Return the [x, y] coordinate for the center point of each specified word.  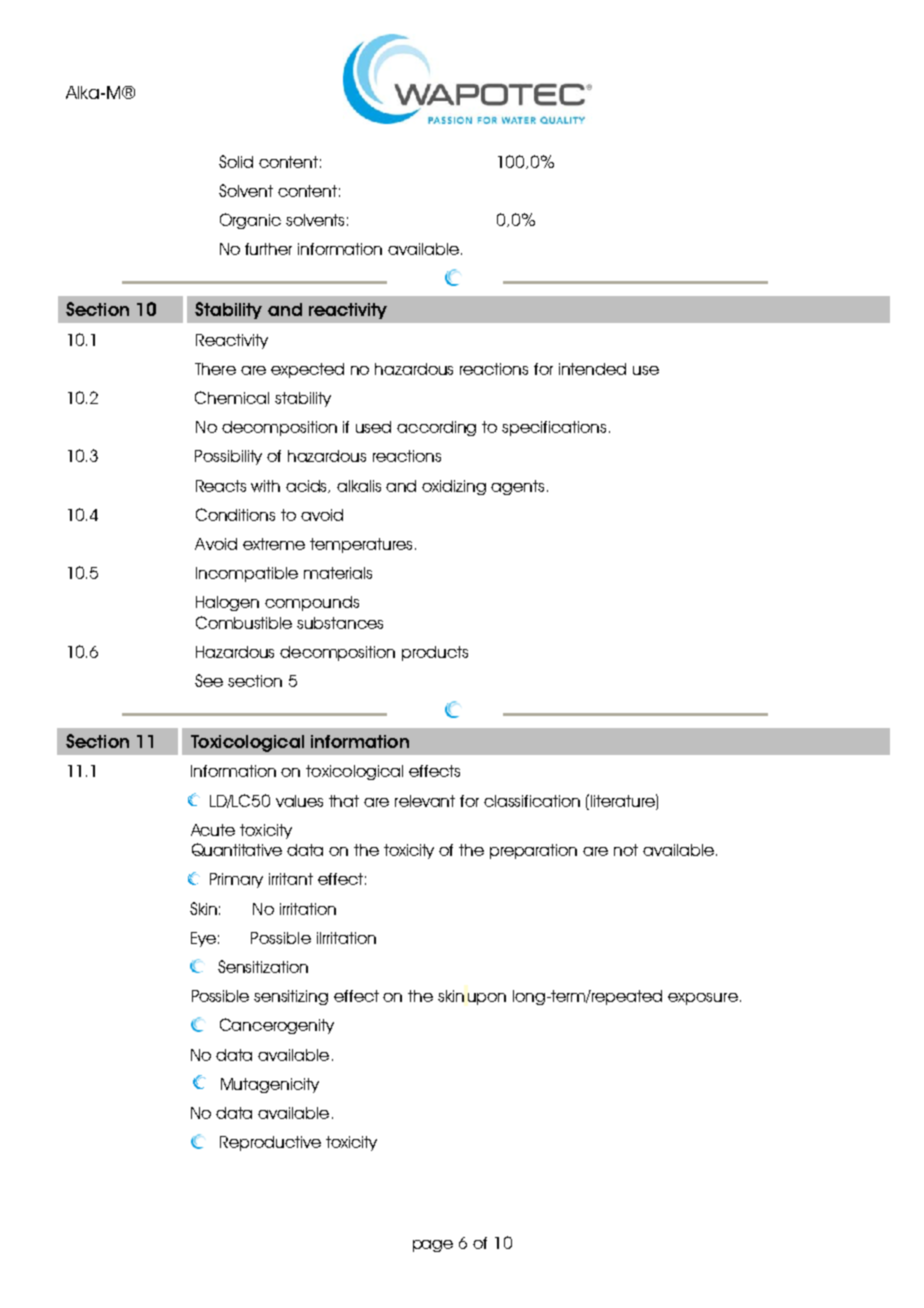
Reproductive [270, 1143]
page [433, 1246]
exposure [703, 999]
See [209, 680]
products [435, 653]
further [268, 249]
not [626, 850]
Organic [250, 221]
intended [592, 369]
